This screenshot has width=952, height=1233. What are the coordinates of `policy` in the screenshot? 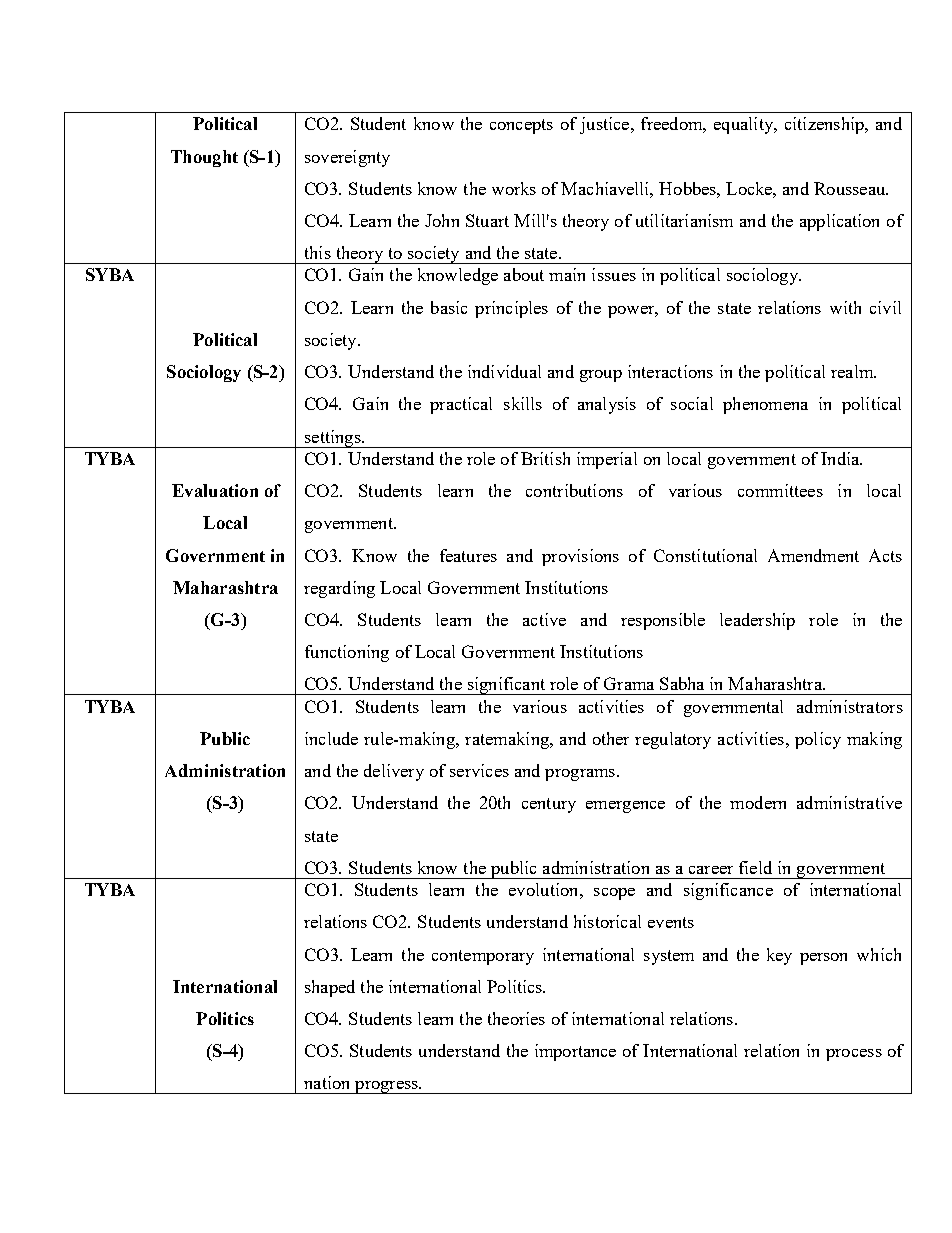 It's located at (818, 740).
